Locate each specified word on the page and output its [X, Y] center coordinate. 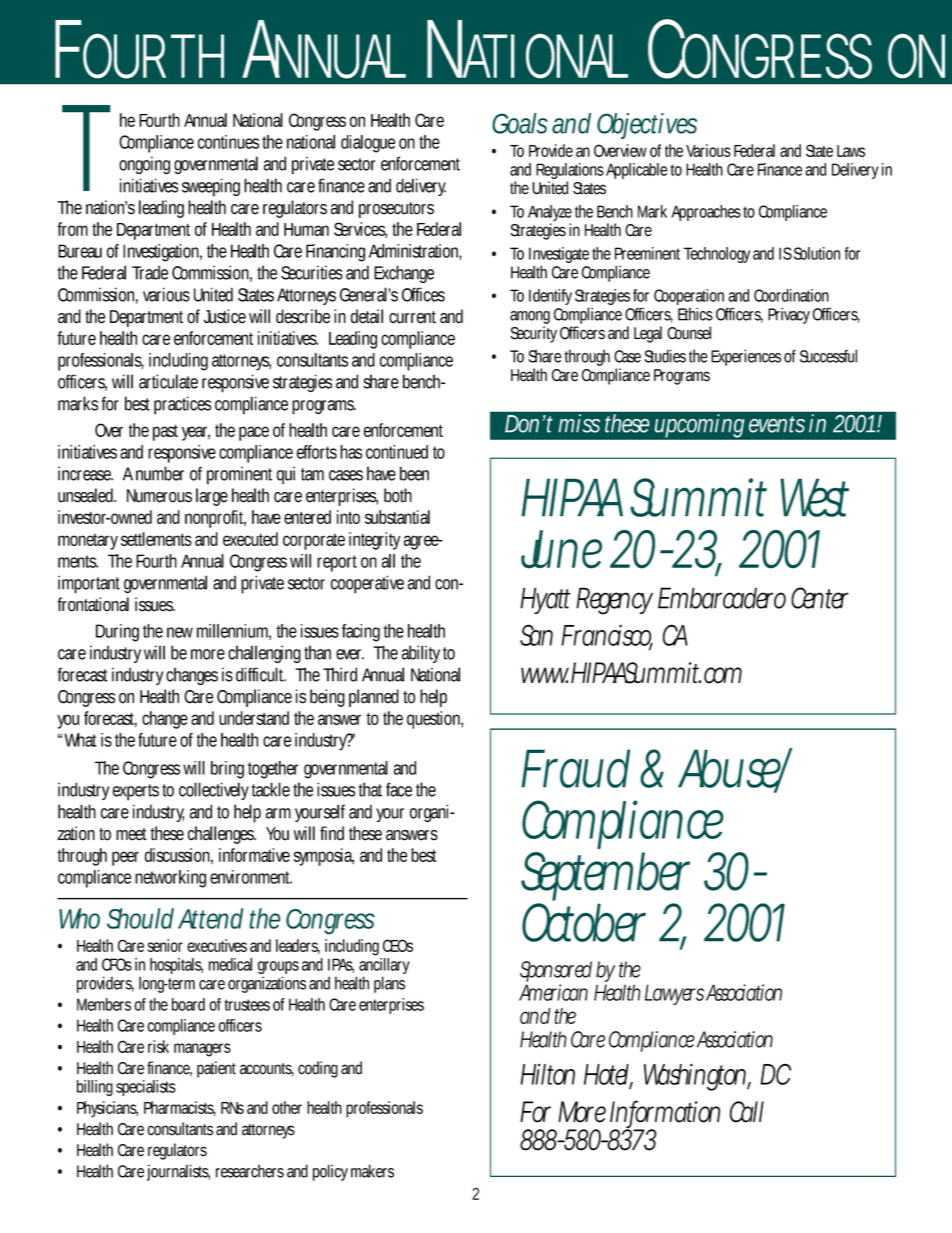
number [160, 473]
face [399, 789]
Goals [520, 123]
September [605, 878]
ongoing [144, 165]
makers [372, 1171]
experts [136, 792]
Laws [851, 151]
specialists [146, 1088]
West [814, 497]
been [414, 473]
